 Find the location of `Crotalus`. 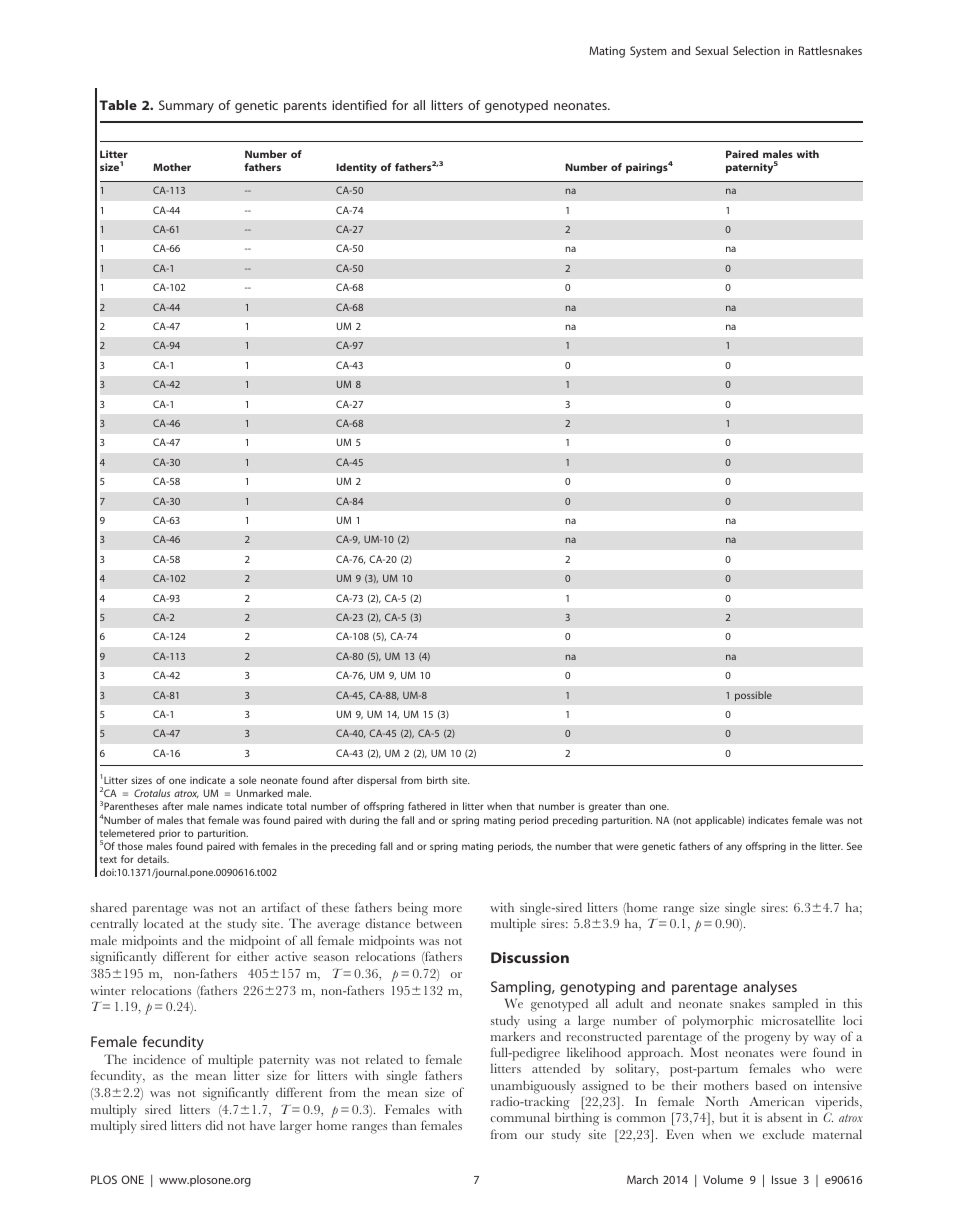

Crotalus is located at coordinates (152, 793).
